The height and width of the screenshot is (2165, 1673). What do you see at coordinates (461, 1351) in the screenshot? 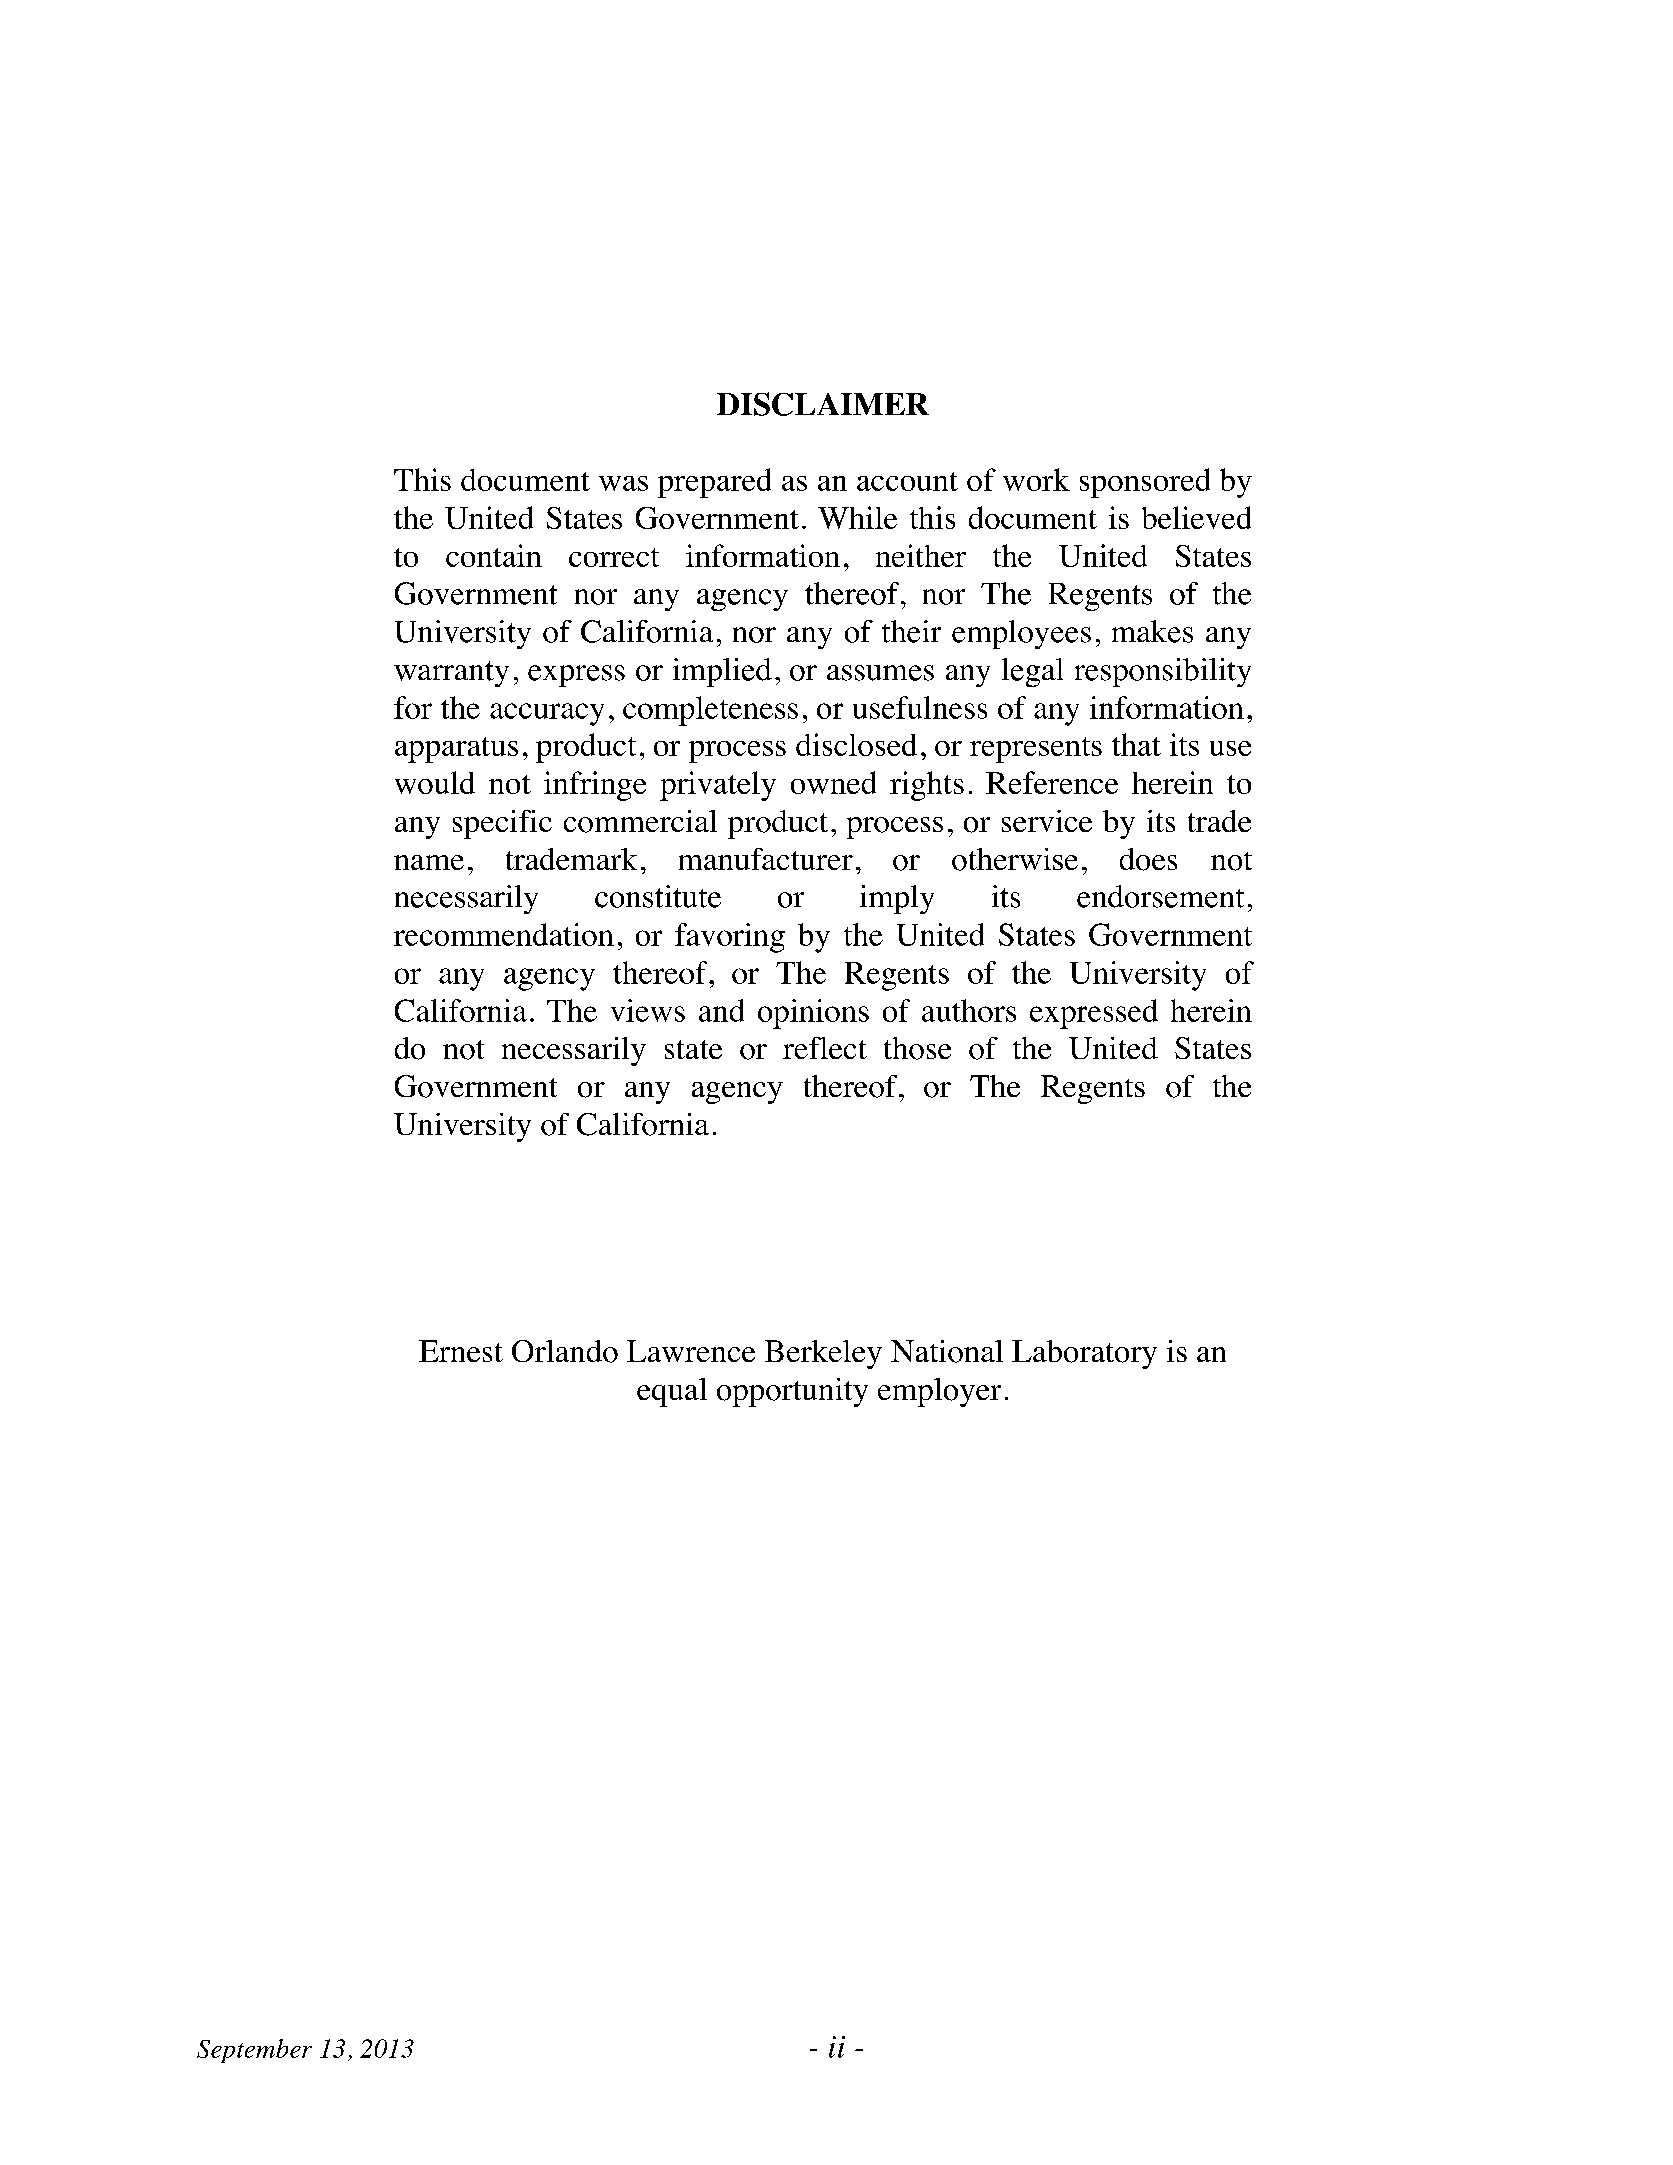
I see `Ernest` at bounding box center [461, 1351].
